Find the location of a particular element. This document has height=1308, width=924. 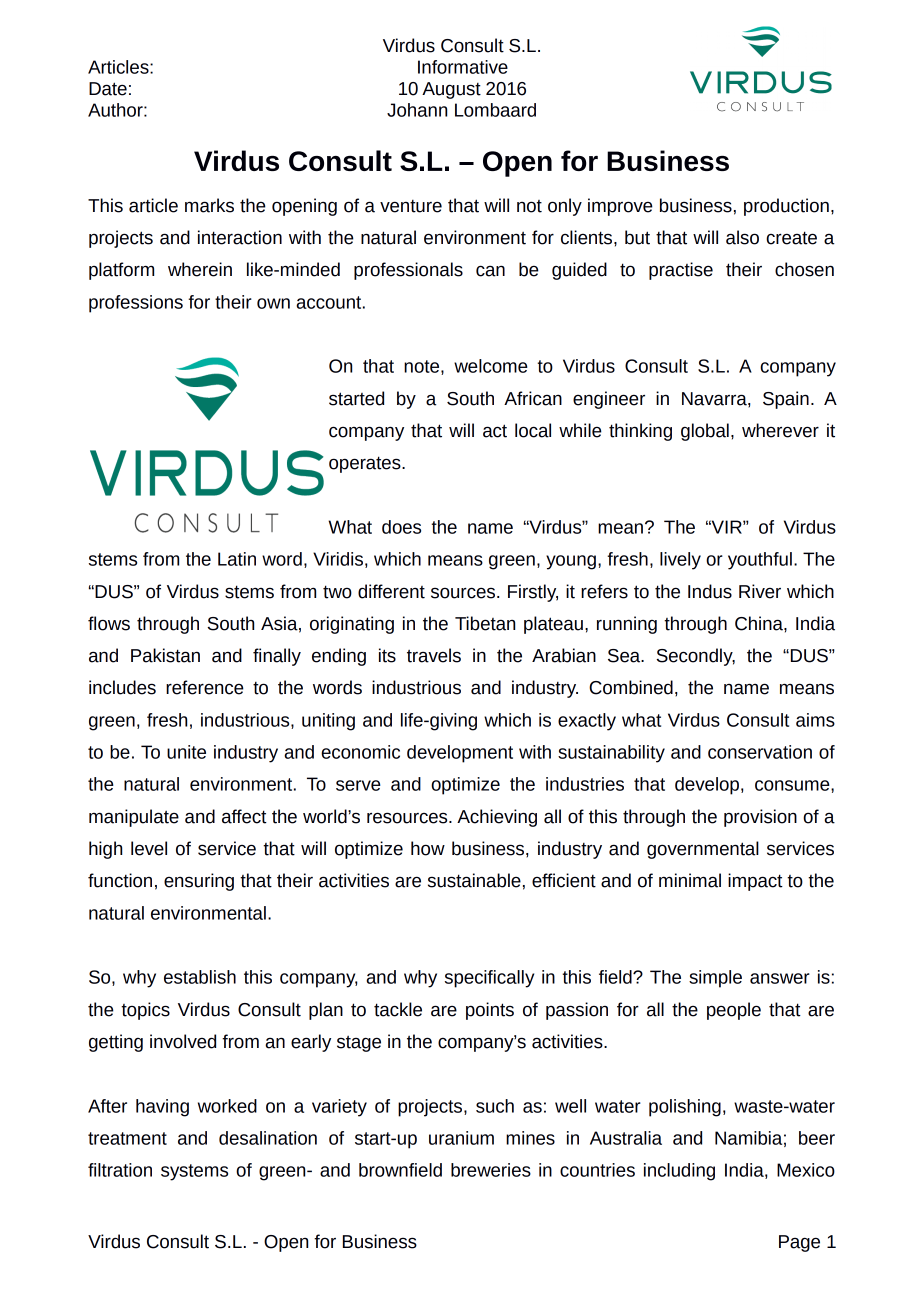

does is located at coordinates (401, 527).
